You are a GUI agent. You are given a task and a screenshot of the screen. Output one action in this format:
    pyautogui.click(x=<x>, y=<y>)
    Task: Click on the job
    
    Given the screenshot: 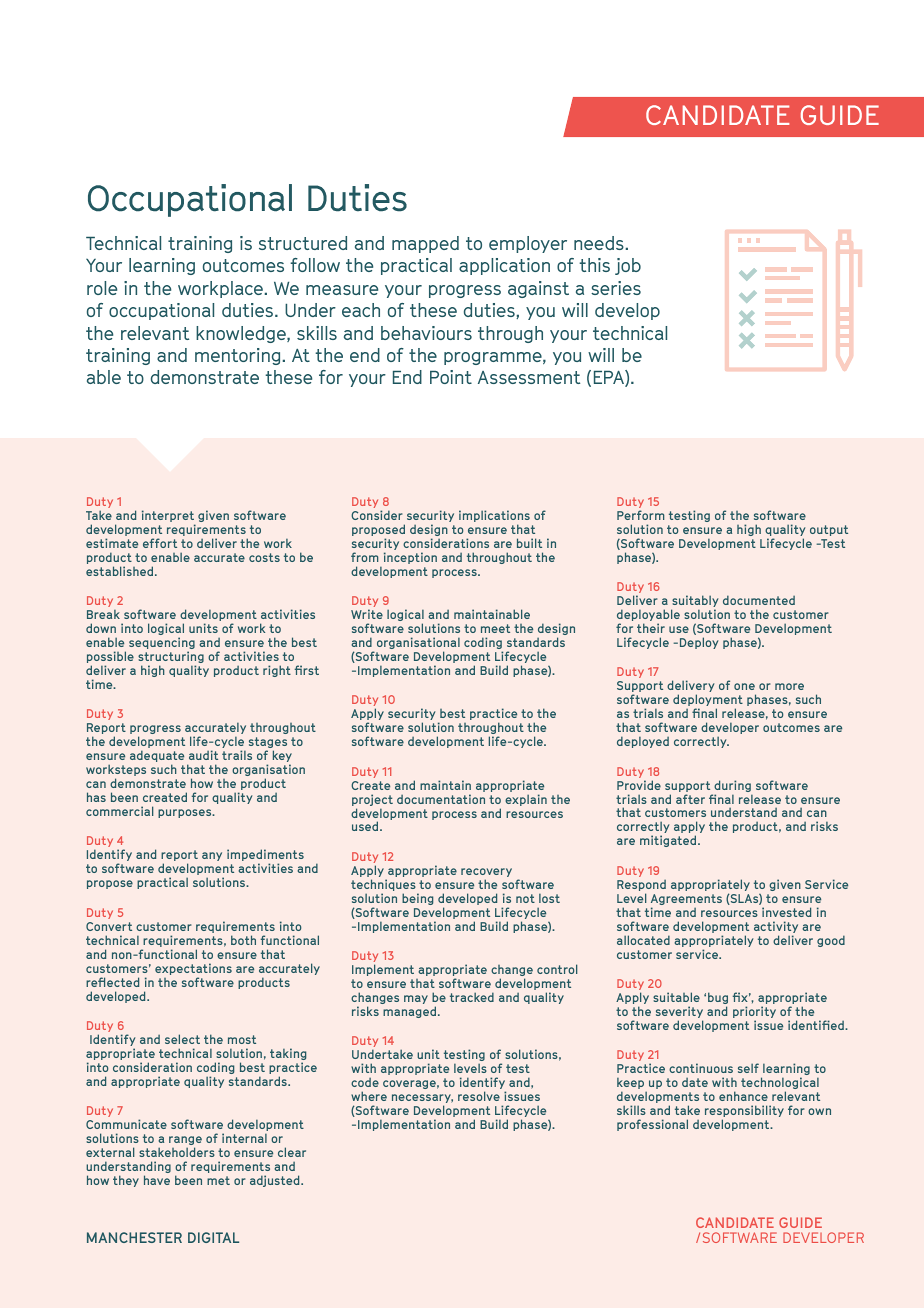 What is the action you would take?
    pyautogui.click(x=628, y=266)
